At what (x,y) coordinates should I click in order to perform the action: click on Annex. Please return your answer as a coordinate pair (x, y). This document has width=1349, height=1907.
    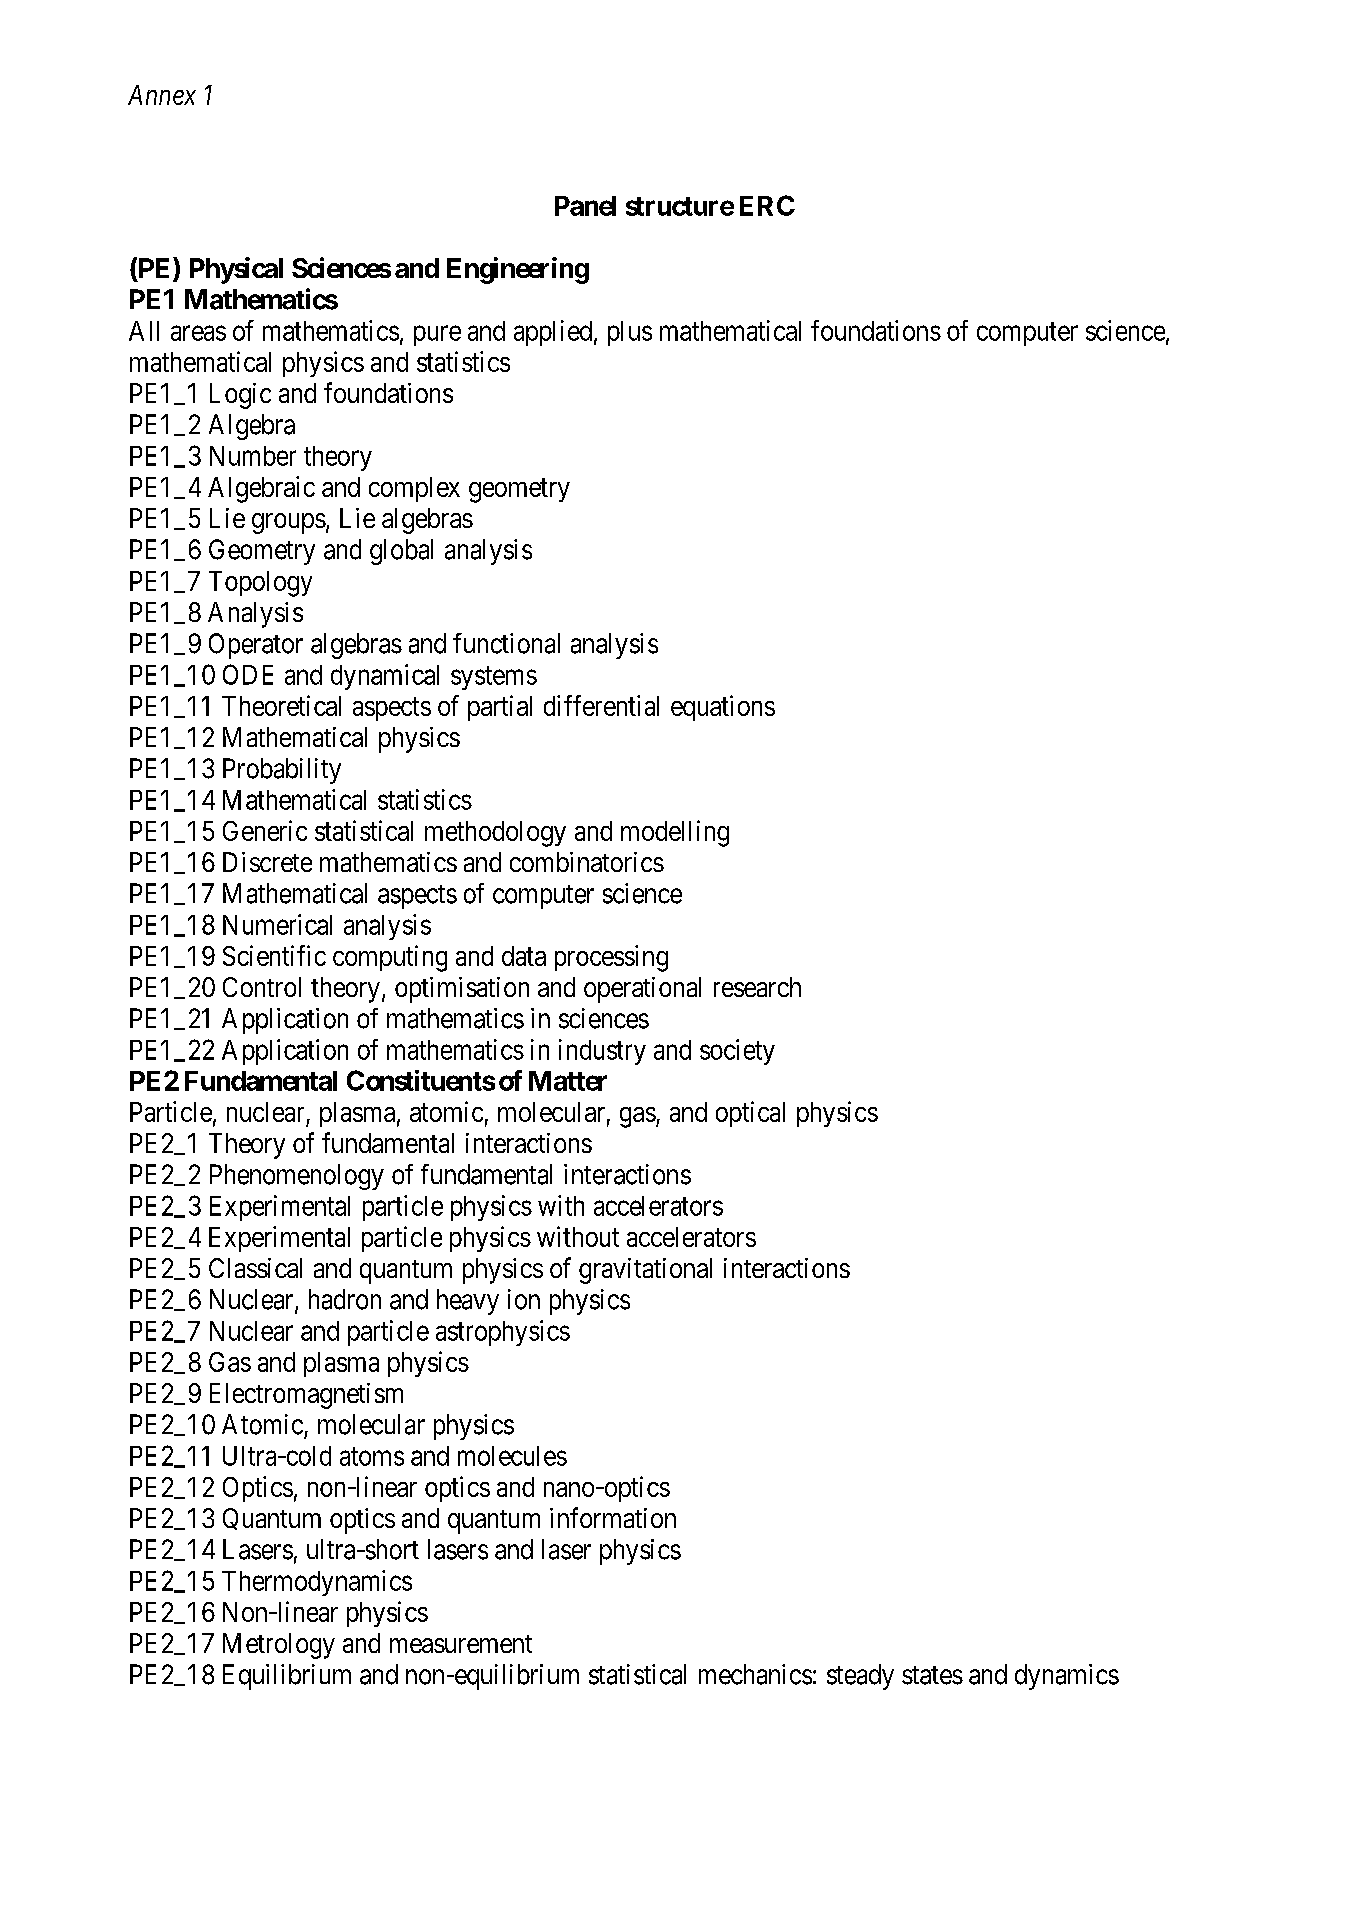
    Looking at the image, I should click on (162, 95).
